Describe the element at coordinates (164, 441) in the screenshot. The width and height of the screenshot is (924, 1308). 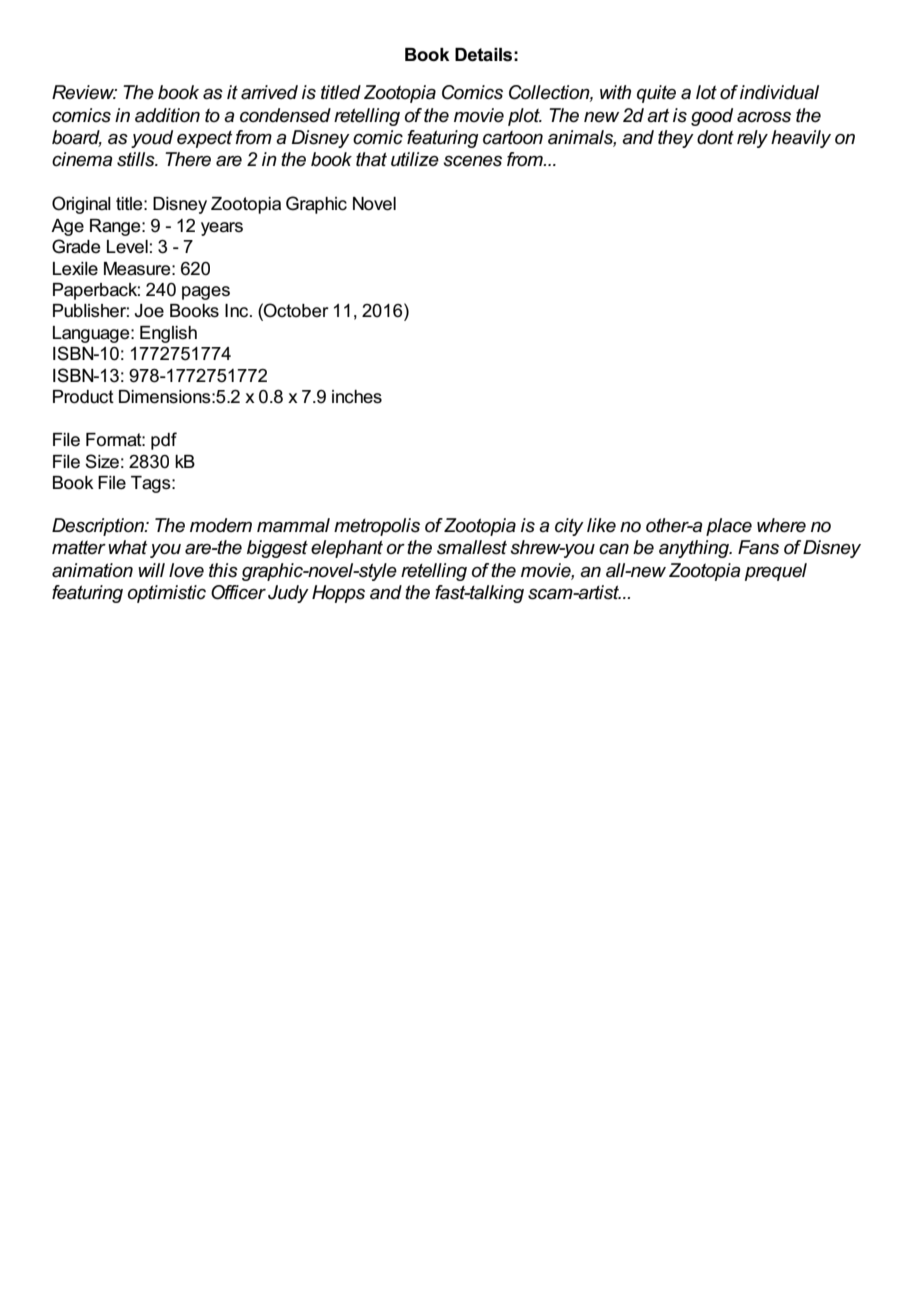
I see `pdf` at that location.
